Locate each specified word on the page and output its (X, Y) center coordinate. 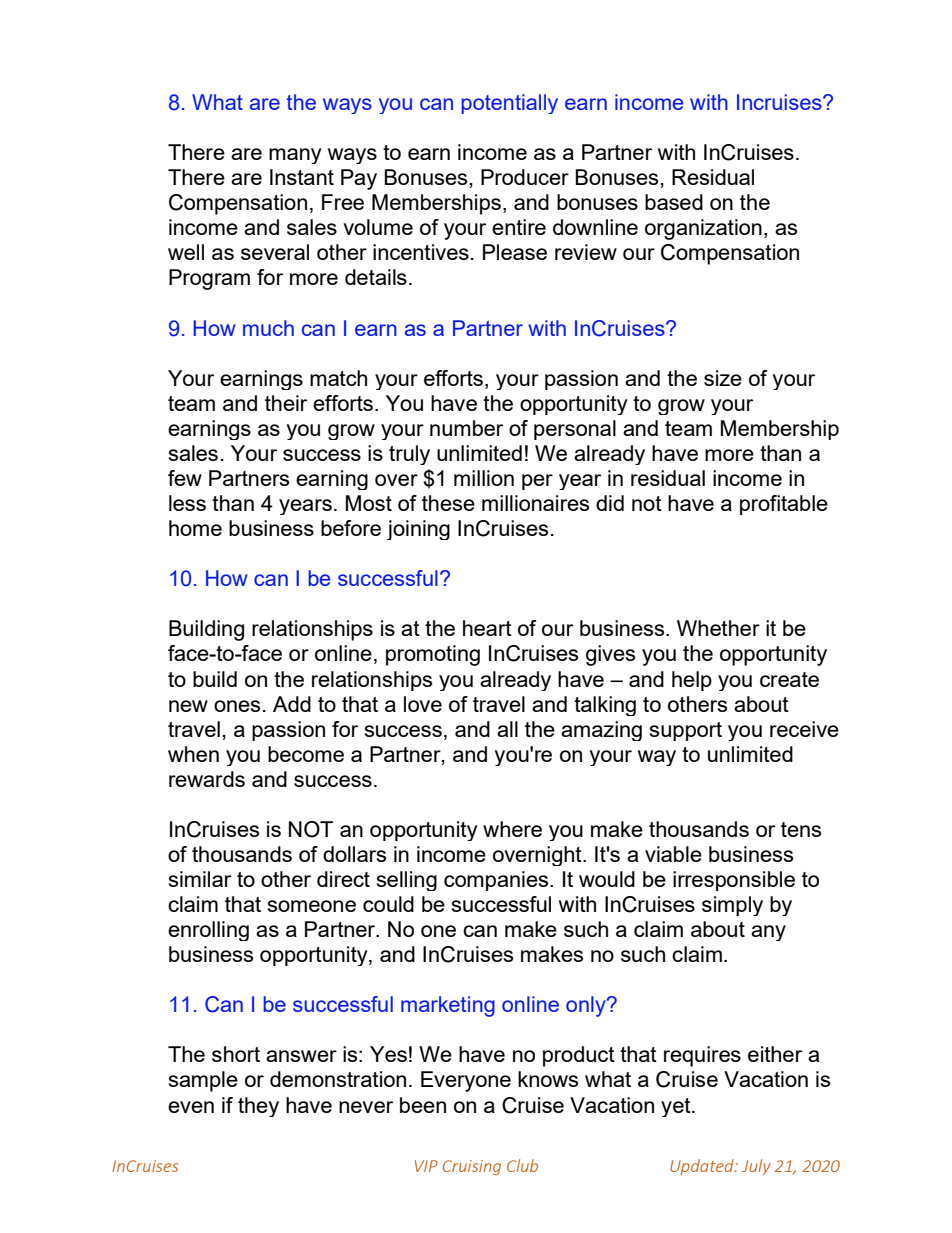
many (295, 156)
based (674, 202)
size (723, 378)
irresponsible (734, 881)
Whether (718, 628)
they (258, 1107)
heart (487, 628)
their (286, 403)
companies (497, 881)
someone (312, 906)
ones (237, 706)
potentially (509, 104)
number (466, 428)
